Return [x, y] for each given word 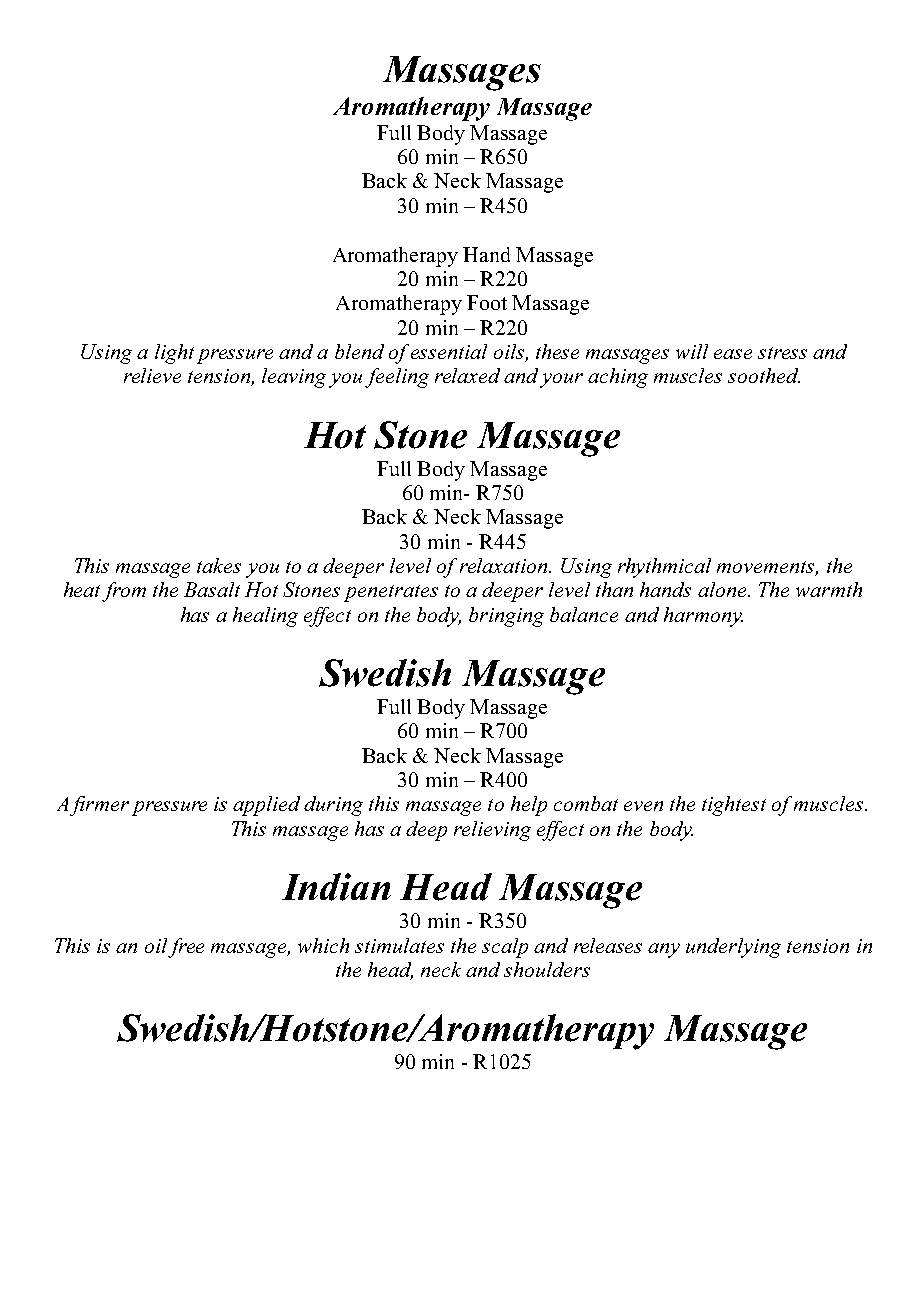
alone [723, 589]
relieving [492, 831]
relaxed [467, 375]
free [186, 948]
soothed [764, 375]
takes [219, 565]
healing [265, 617]
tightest [734, 806]
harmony [703, 617]
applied [266, 806]
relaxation [505, 565]
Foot [487, 302]
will [692, 351]
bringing [506, 617]
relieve [152, 375]
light [174, 354]
